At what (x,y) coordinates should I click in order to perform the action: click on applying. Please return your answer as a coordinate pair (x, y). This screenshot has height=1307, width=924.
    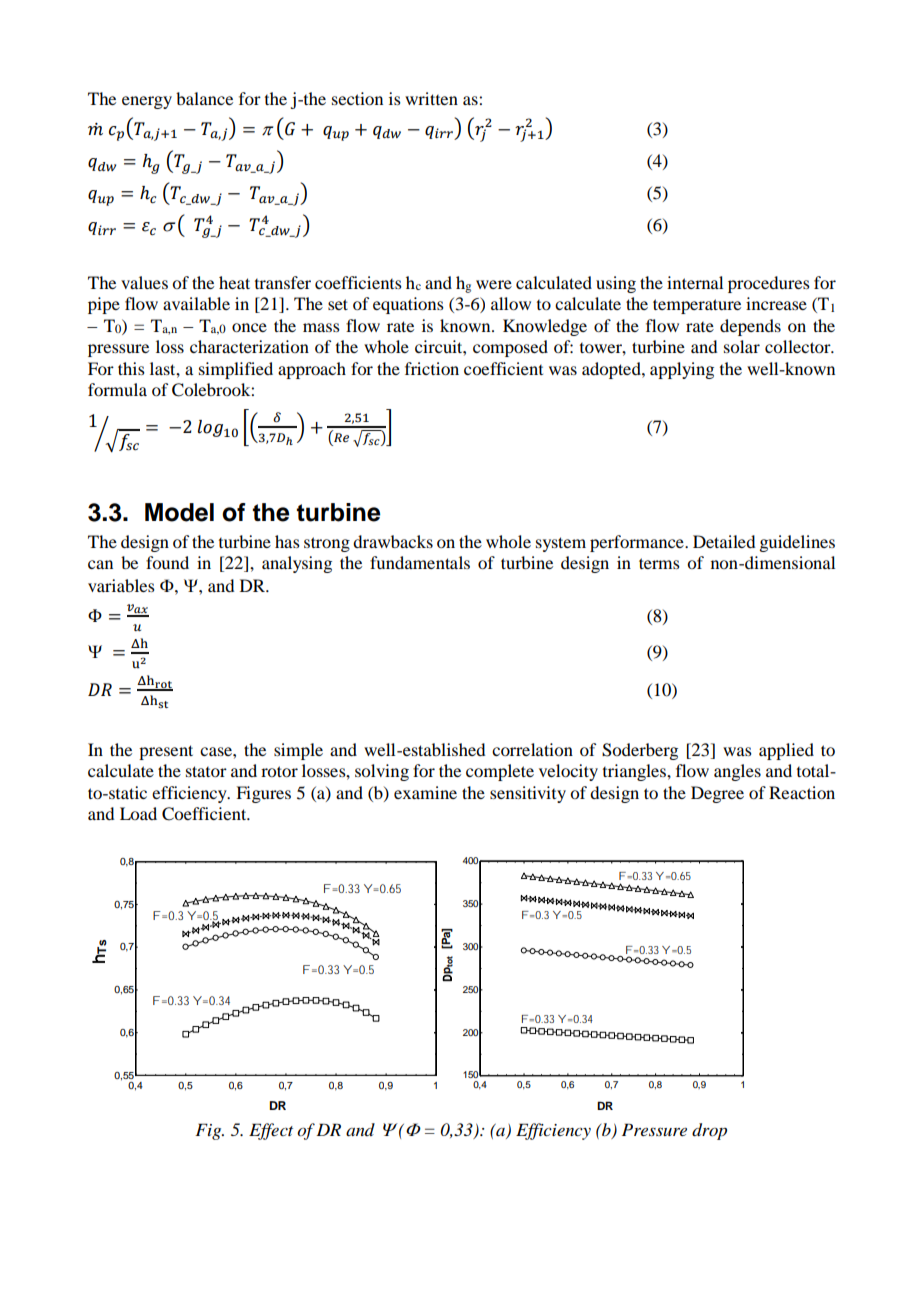
    Looking at the image, I should click on (682, 370).
